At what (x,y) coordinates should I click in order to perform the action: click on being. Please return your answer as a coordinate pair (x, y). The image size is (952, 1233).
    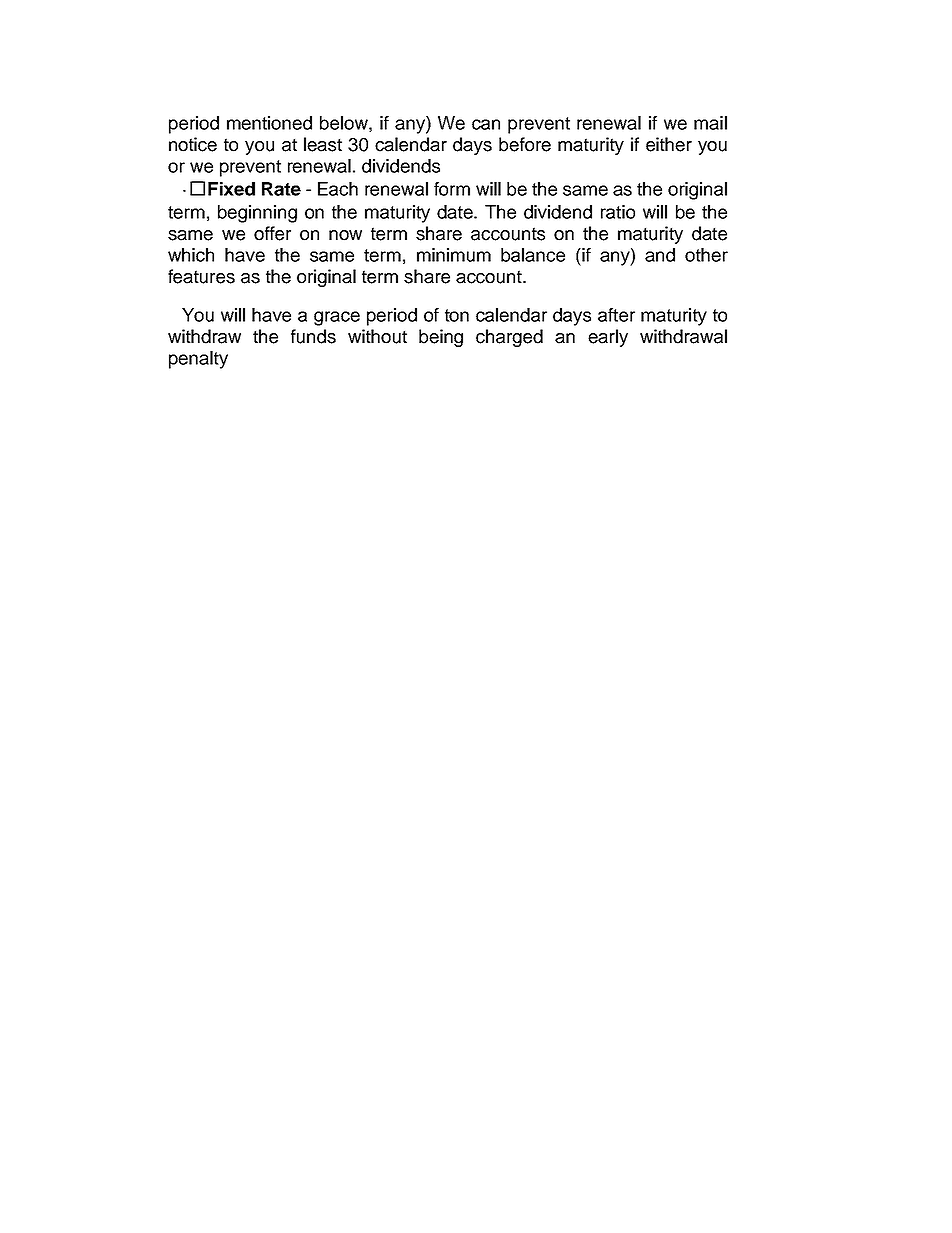
    Looking at the image, I should click on (441, 338).
